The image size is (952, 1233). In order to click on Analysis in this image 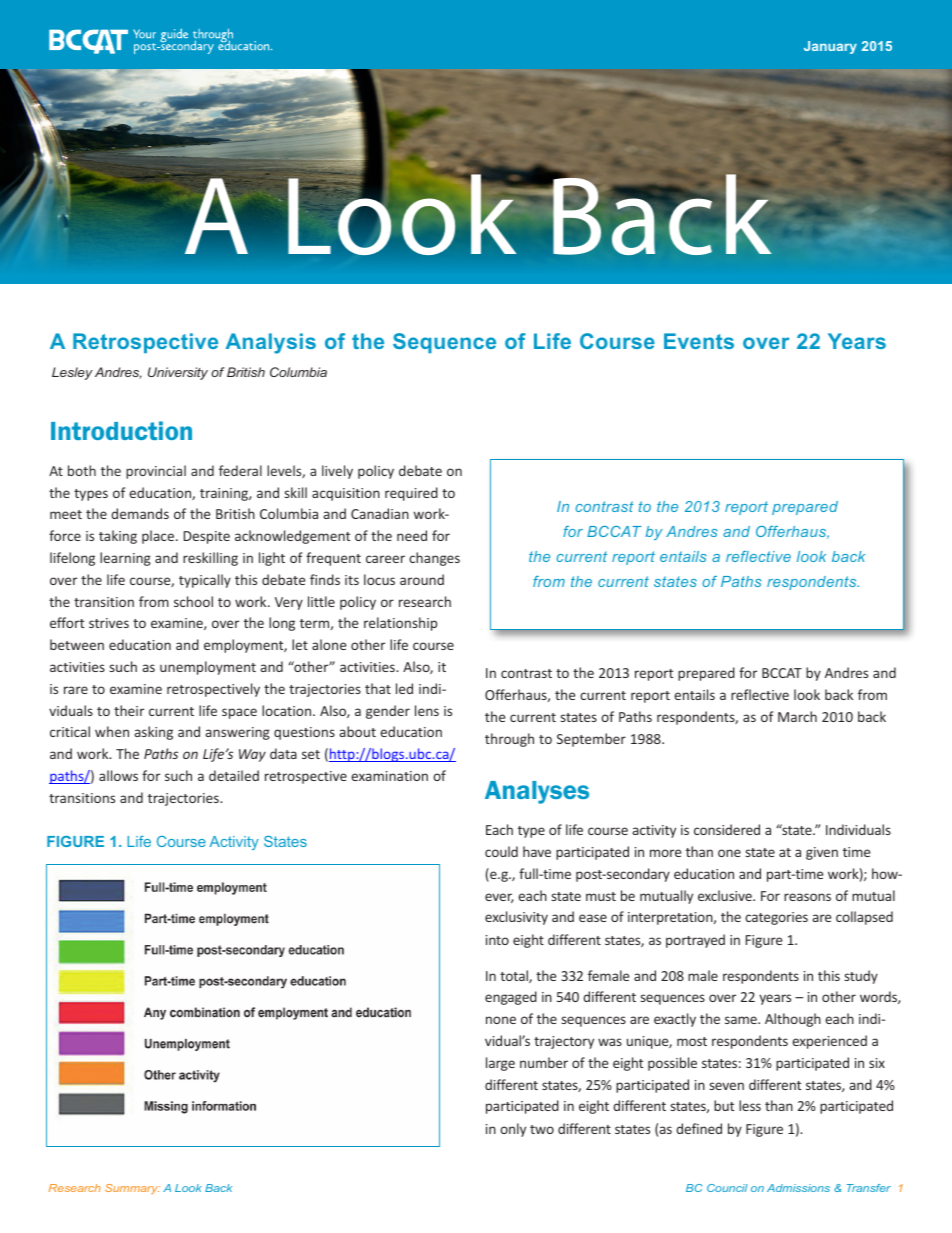, I will do `click(271, 343)`.
